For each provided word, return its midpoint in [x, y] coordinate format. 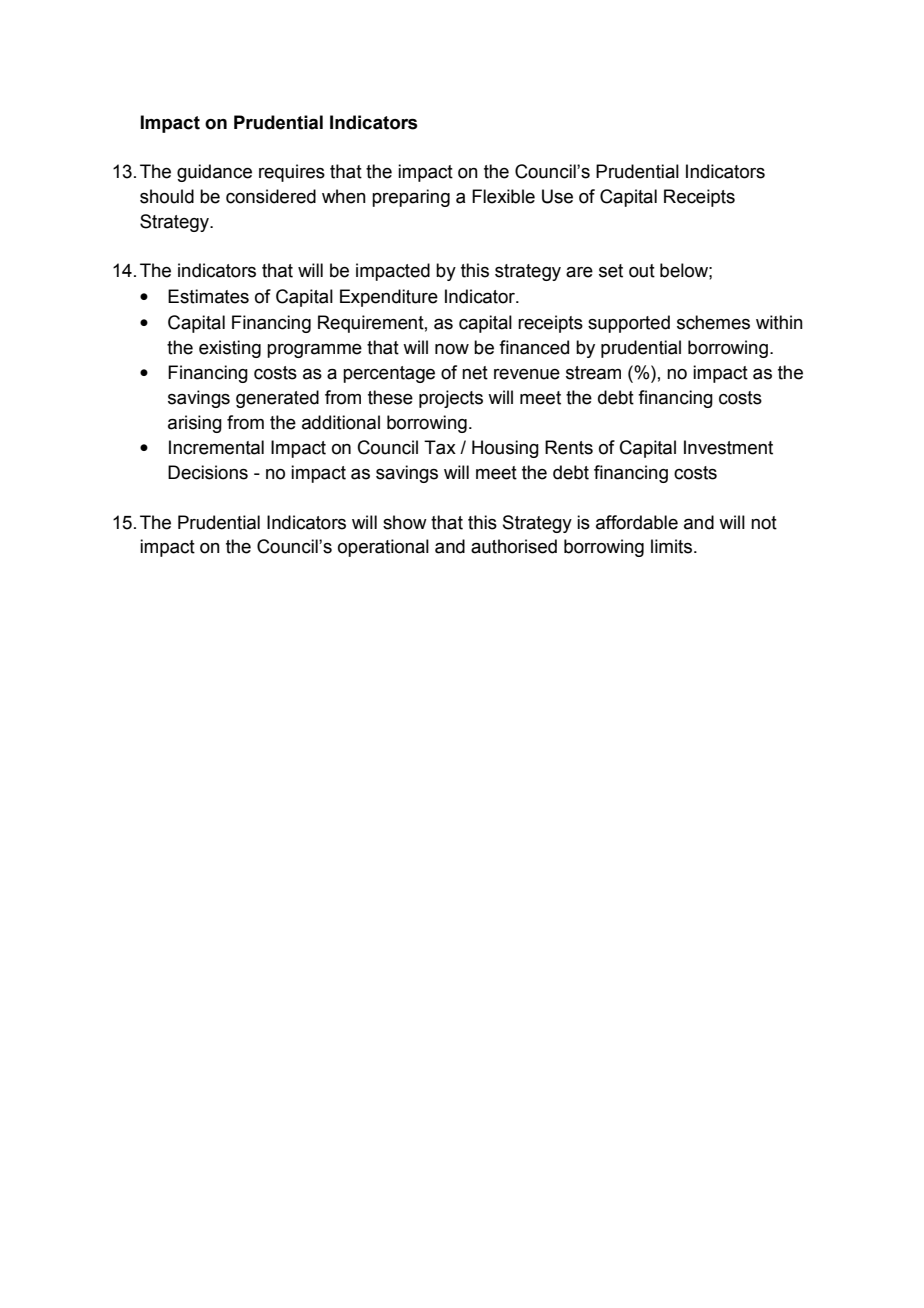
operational [383, 548]
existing [230, 349]
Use [557, 196]
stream [593, 373]
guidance [214, 173]
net [475, 373]
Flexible [503, 196]
